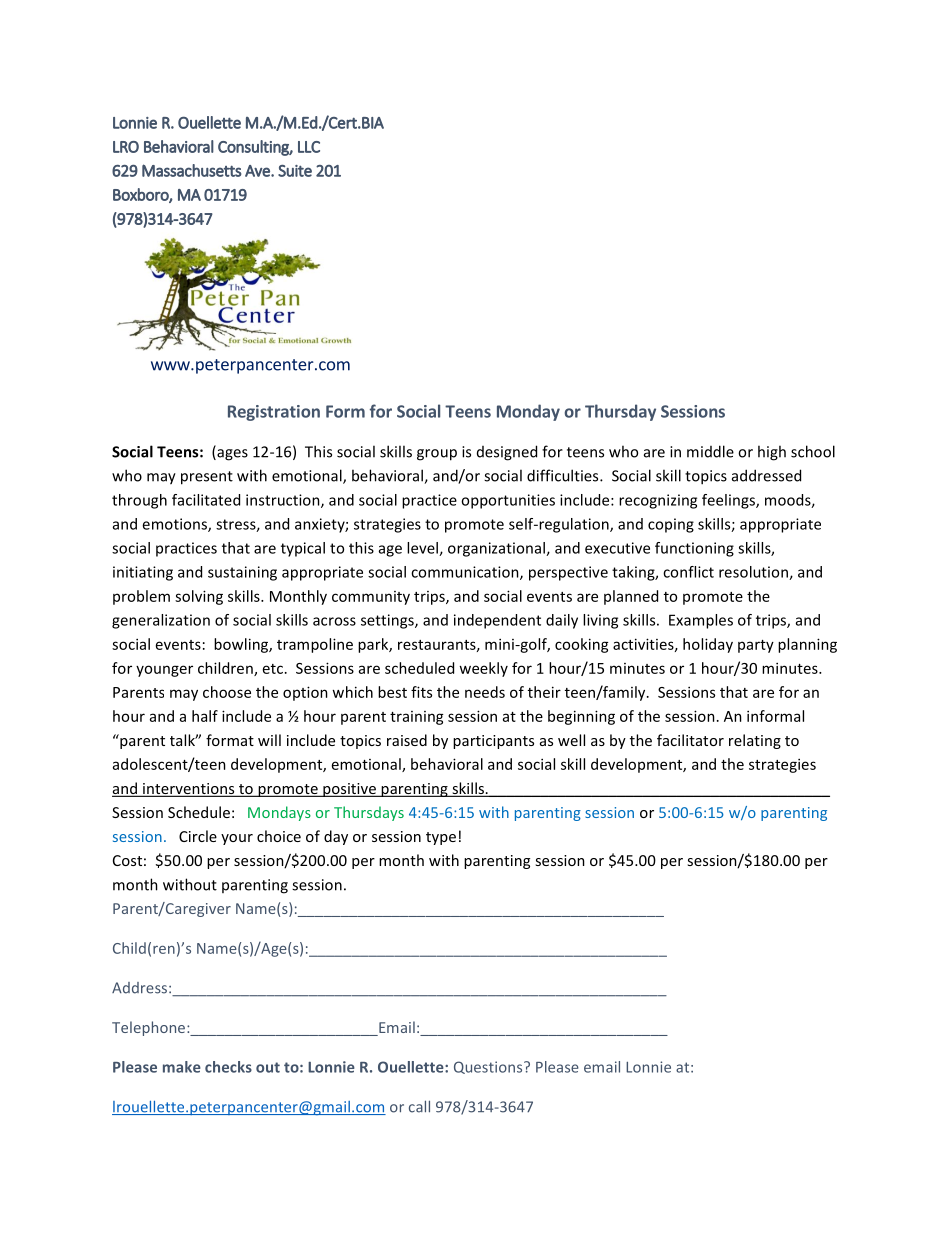  Describe the element at coordinates (205, 716) in the document. I see `half` at that location.
